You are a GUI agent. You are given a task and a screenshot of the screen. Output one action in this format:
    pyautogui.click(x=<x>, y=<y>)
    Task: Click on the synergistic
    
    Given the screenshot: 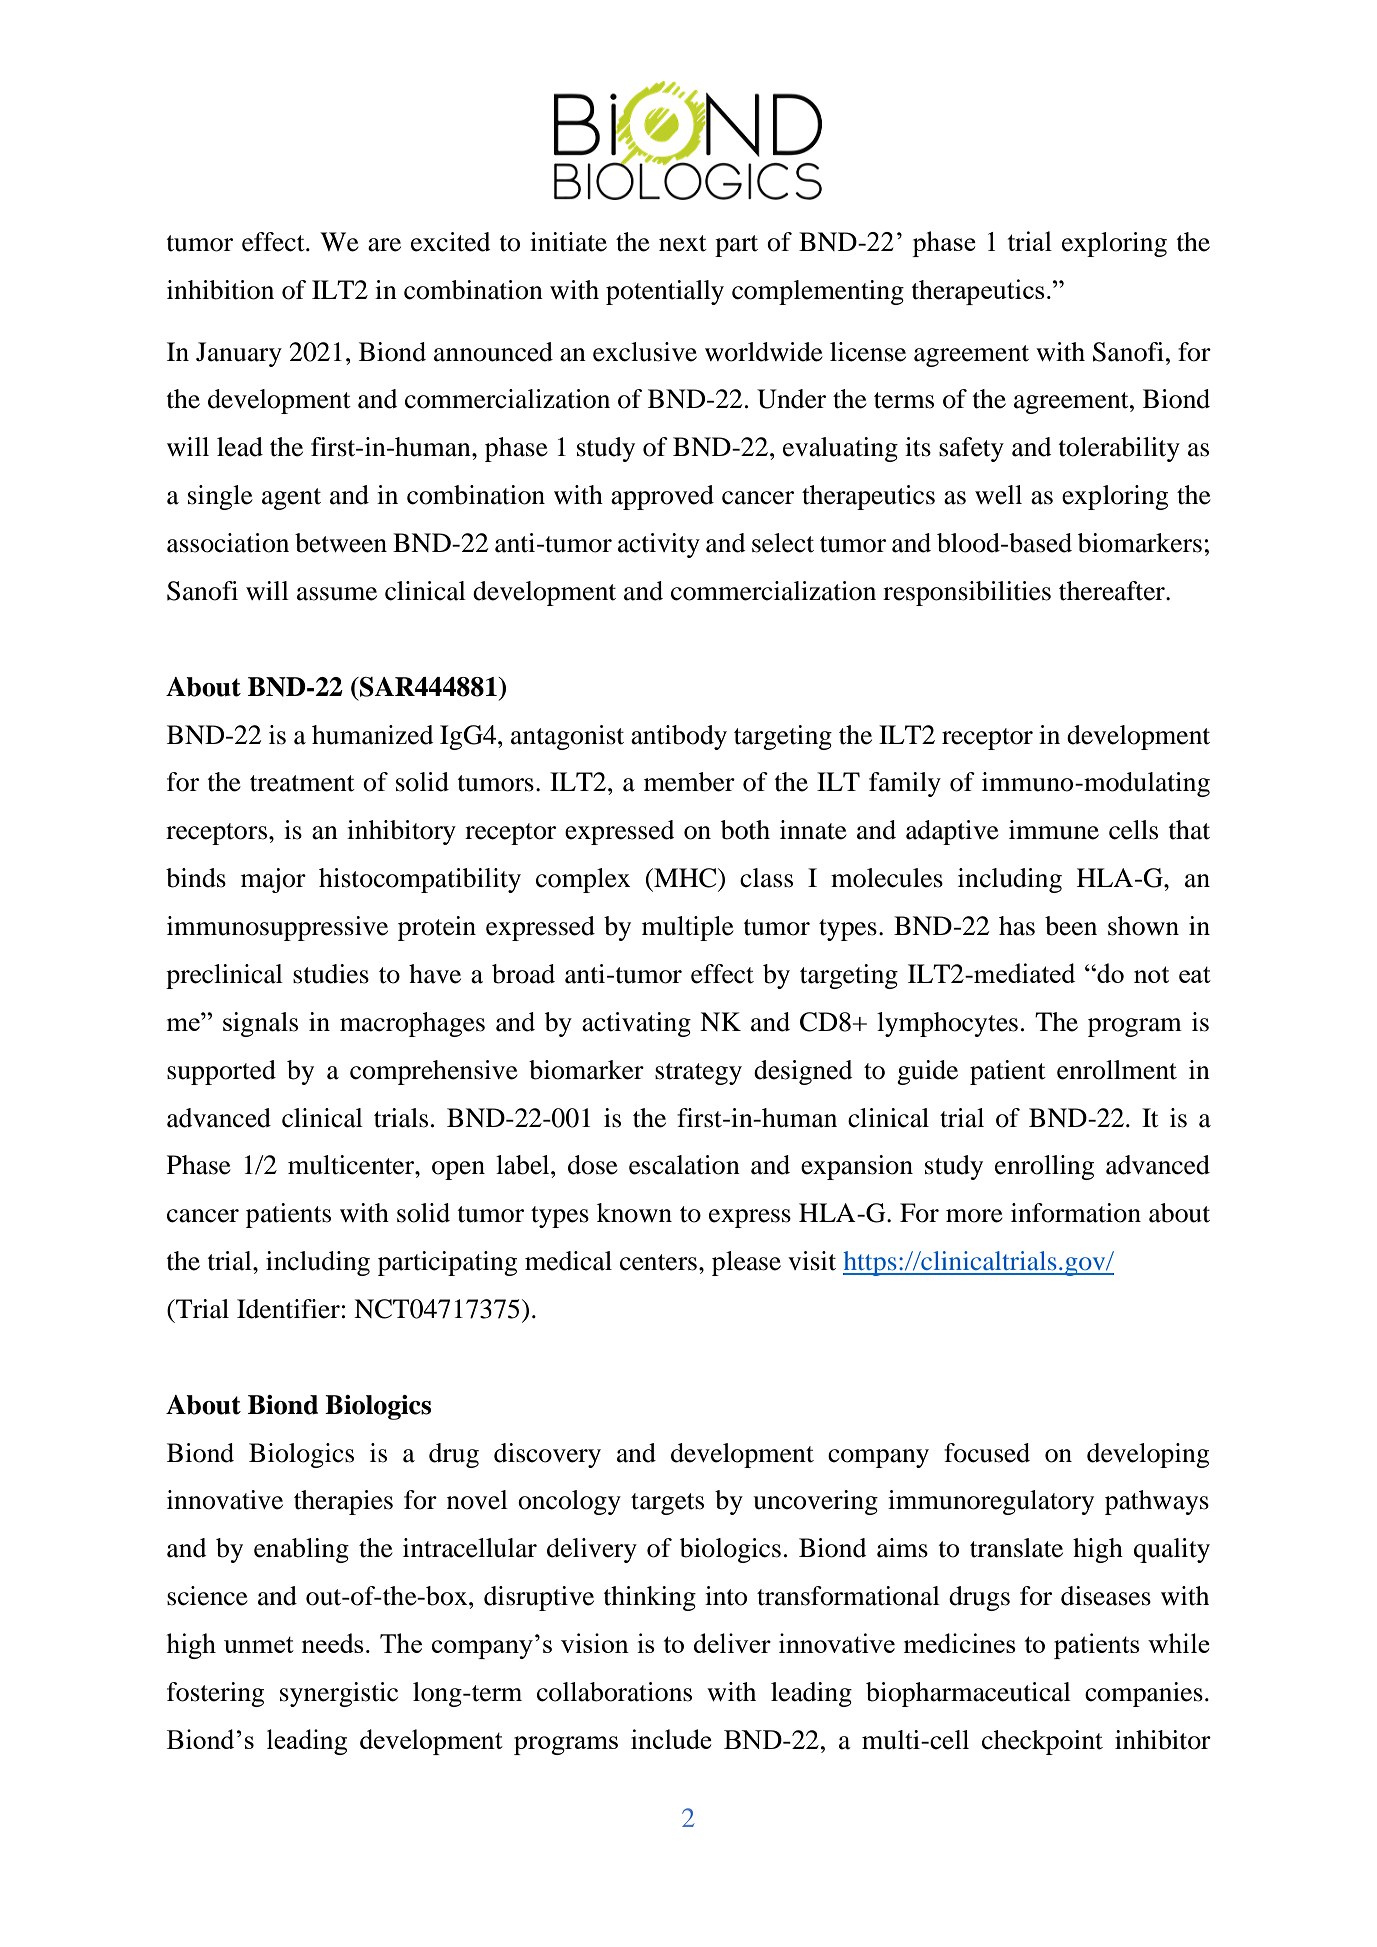 What is the action you would take?
    pyautogui.click(x=339, y=1694)
